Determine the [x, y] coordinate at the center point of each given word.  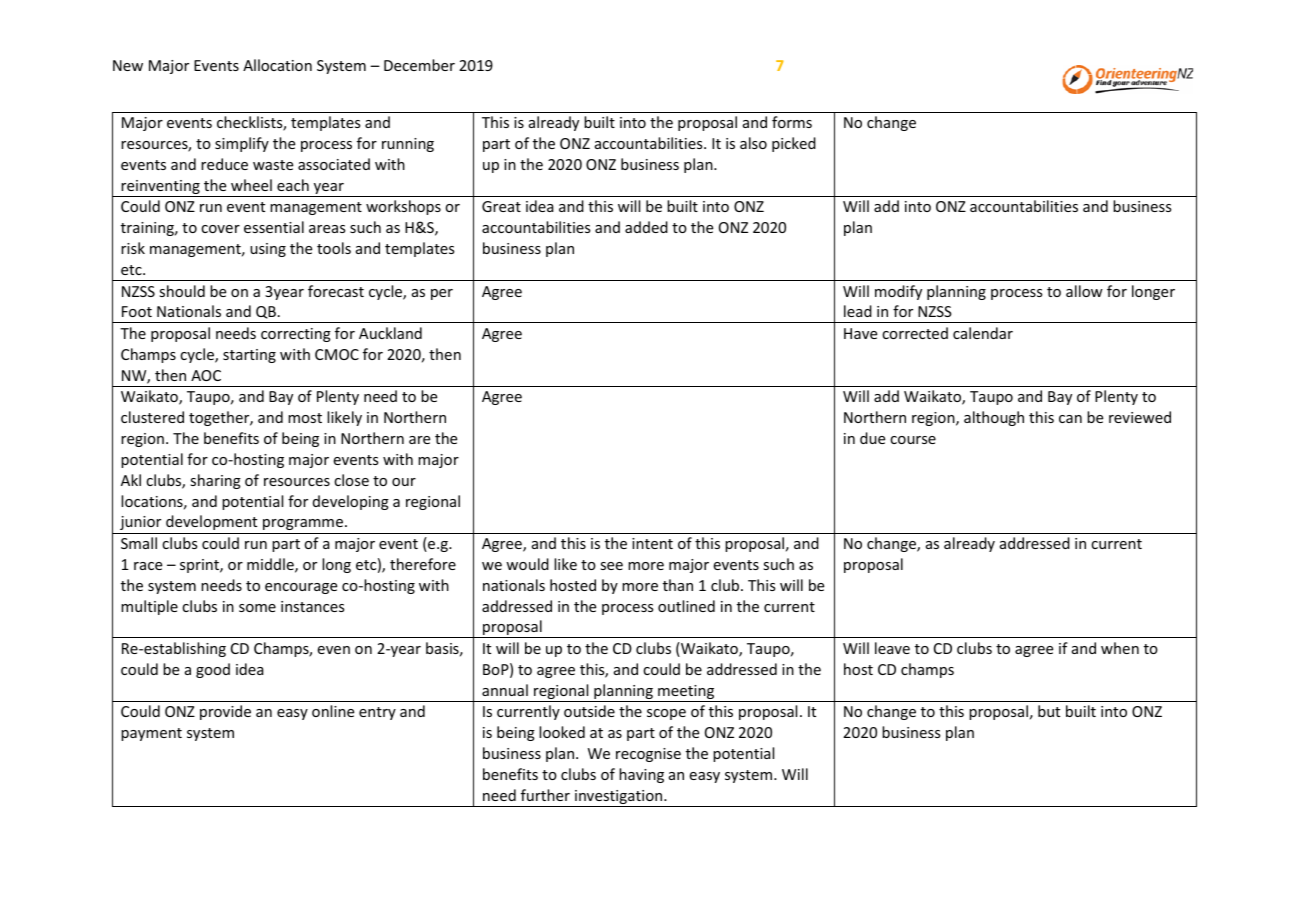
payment [151, 734]
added [646, 227]
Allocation [277, 65]
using [268, 250]
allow [1084, 291]
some [257, 608]
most [305, 418]
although [994, 418]
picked [794, 144]
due [872, 438]
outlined [686, 606]
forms [792, 122]
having [641, 775]
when [1120, 648]
